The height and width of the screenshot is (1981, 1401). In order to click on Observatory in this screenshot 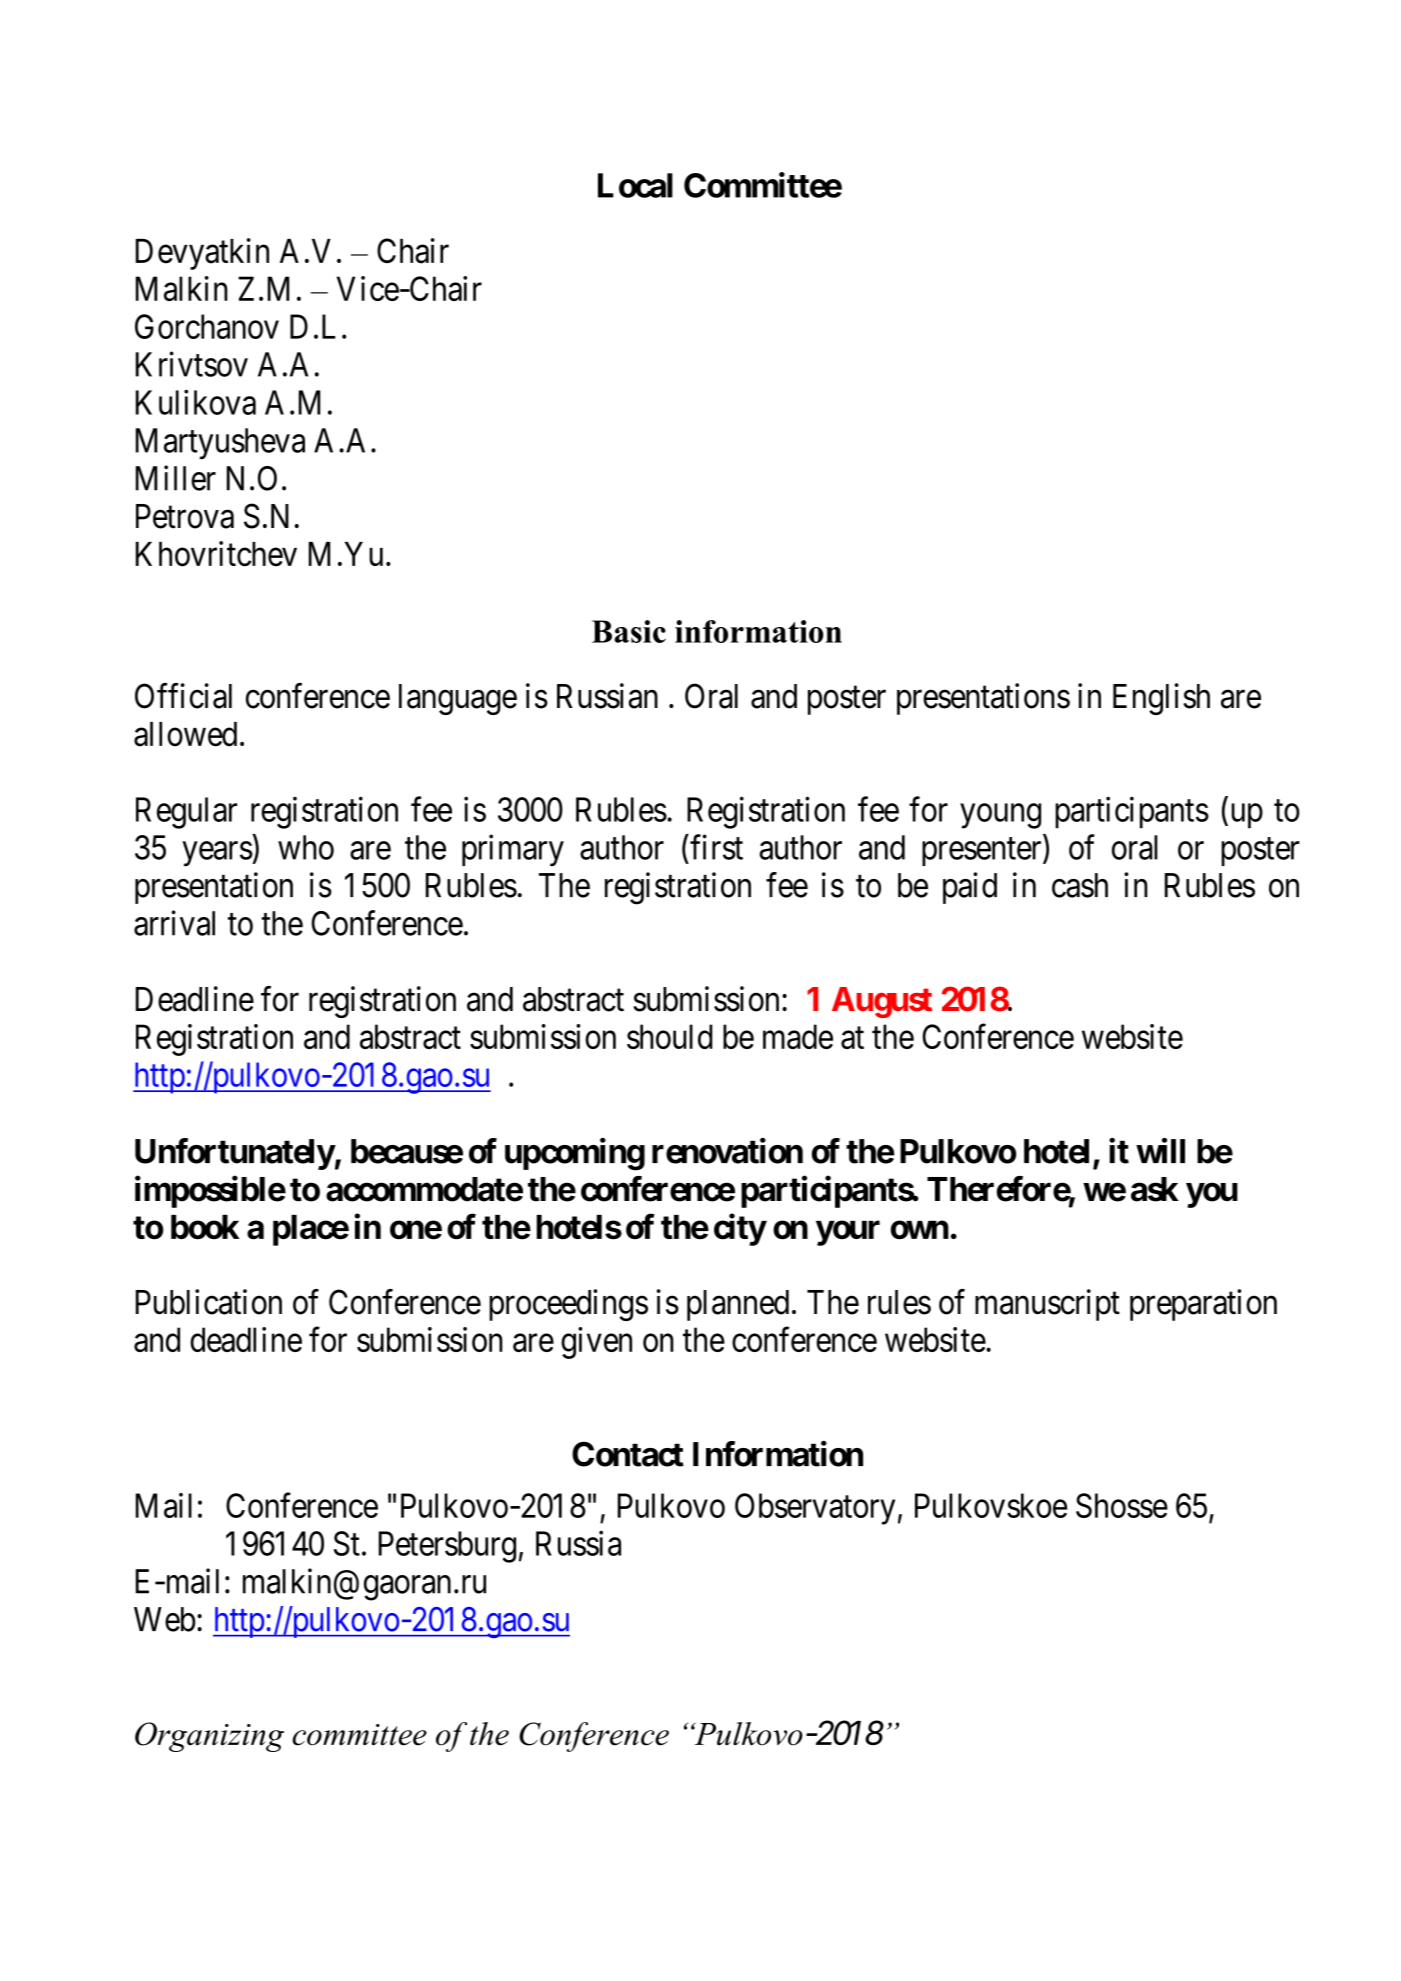, I will do `click(815, 1509)`.
